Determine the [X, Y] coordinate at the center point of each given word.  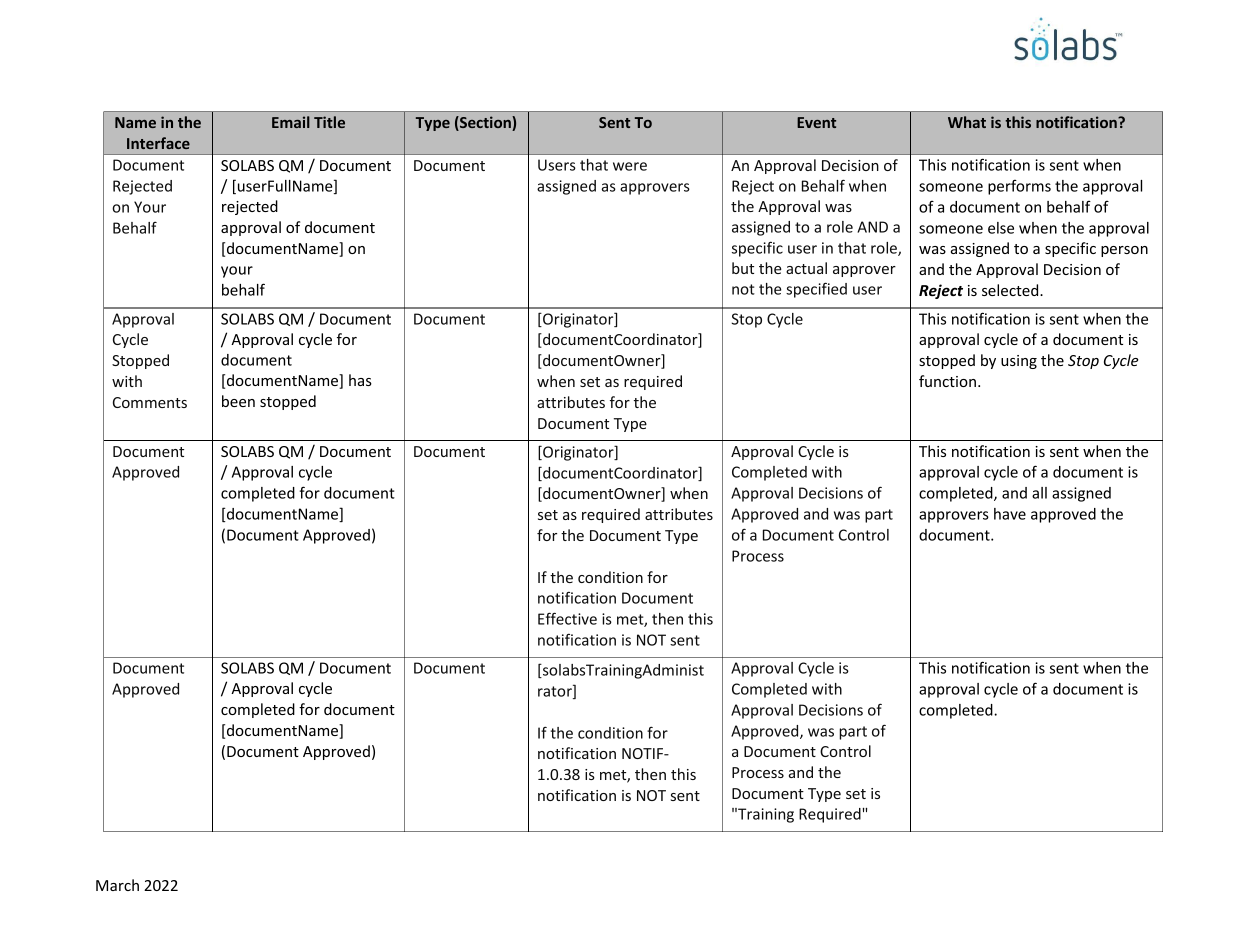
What [967, 122]
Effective [567, 618]
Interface [158, 143]
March [117, 885]
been [238, 401]
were [630, 166]
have [1010, 514]
